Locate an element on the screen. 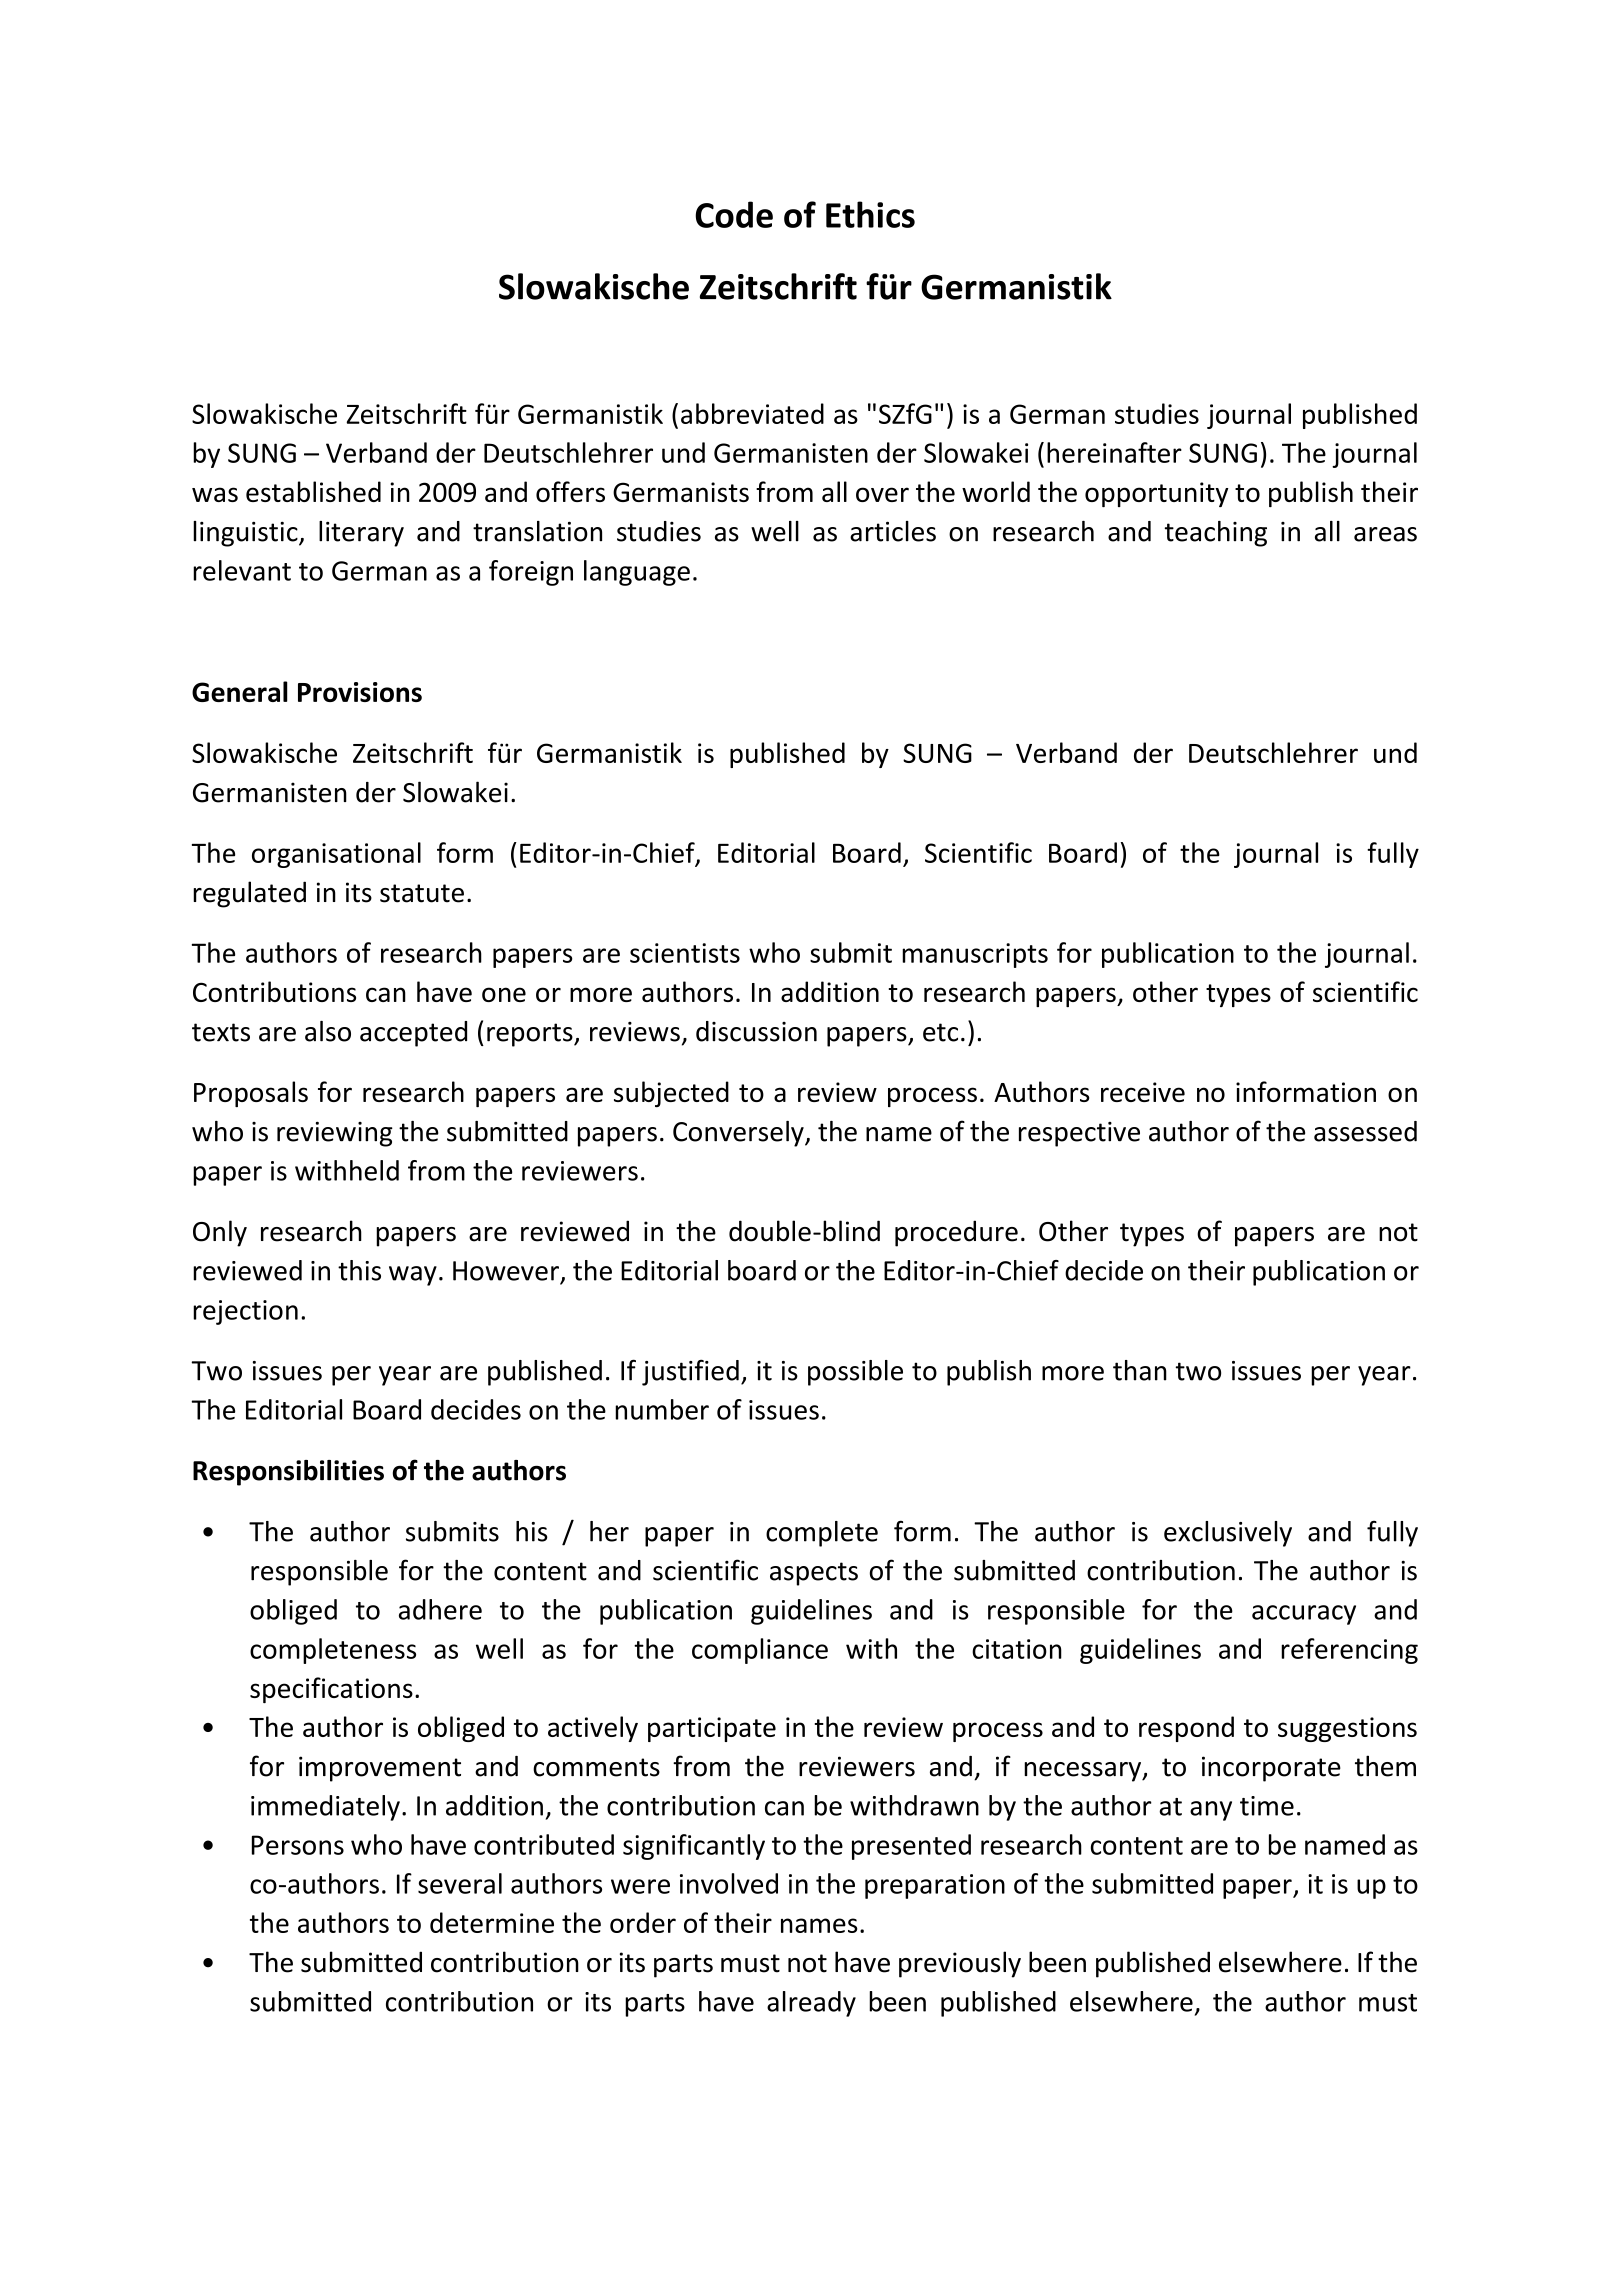  than is located at coordinates (1140, 1370).
